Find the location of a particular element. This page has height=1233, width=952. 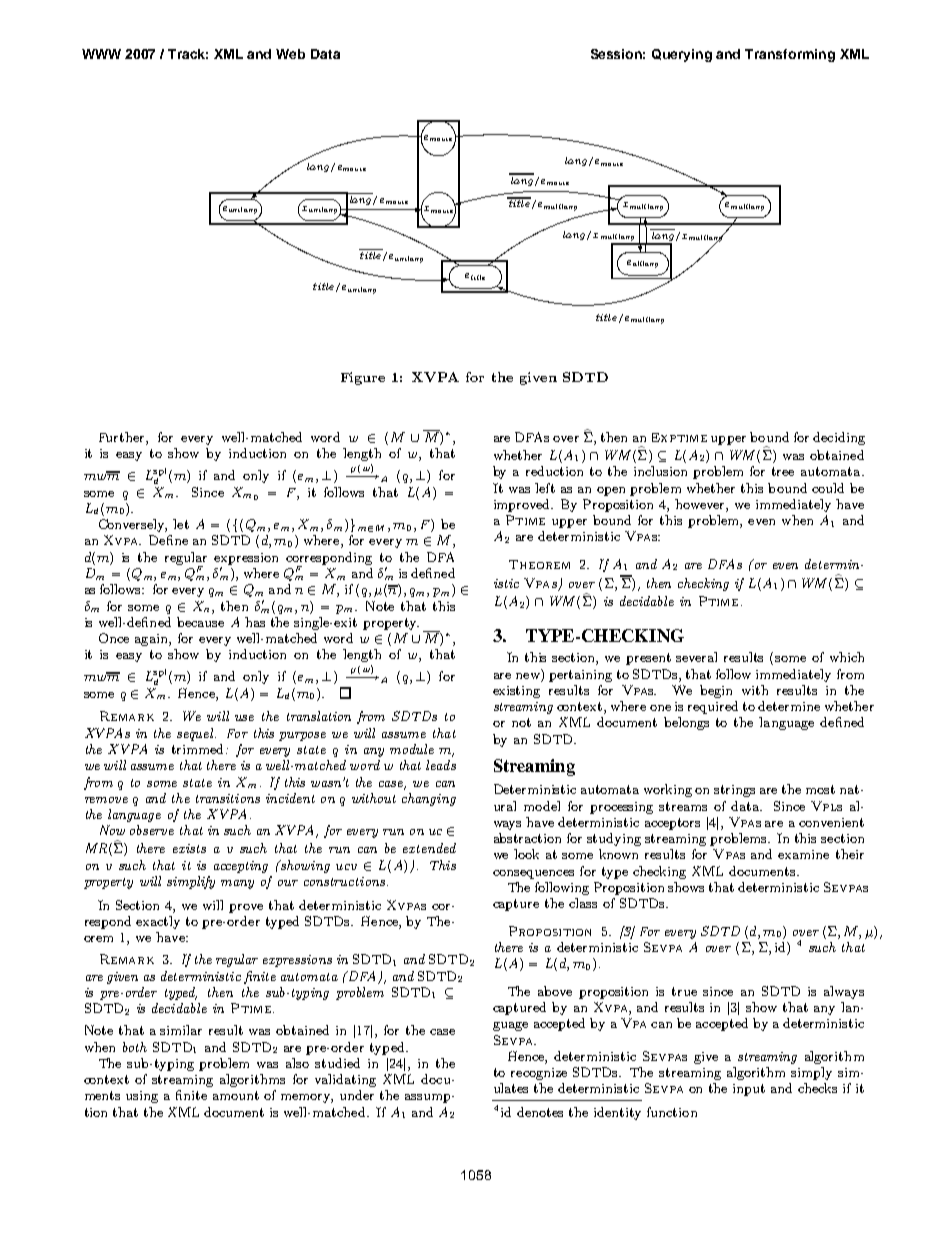

because is located at coordinates (200, 622).
